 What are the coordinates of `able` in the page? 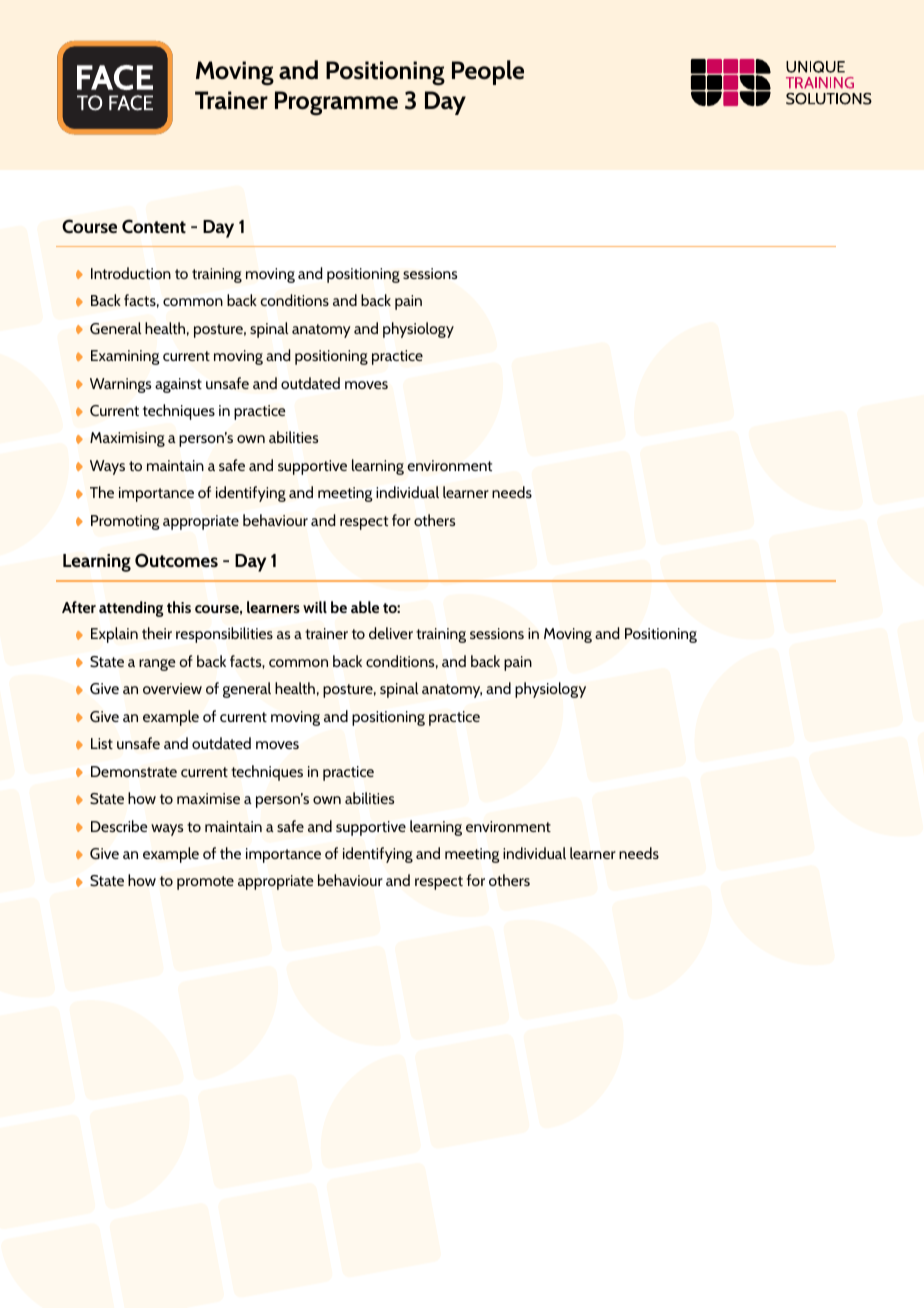 It's located at (365, 607).
